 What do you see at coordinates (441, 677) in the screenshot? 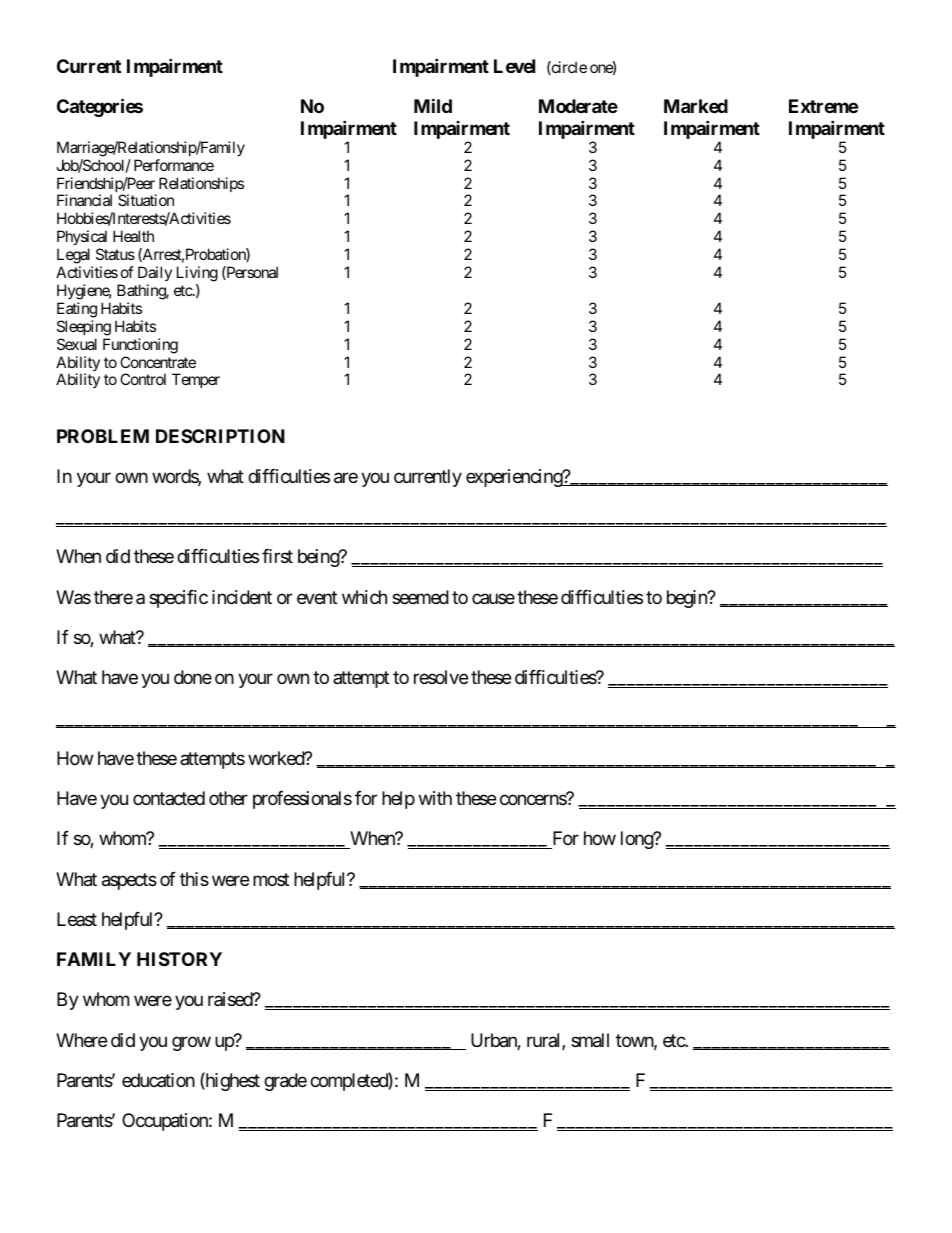
I see `resolve` at bounding box center [441, 677].
